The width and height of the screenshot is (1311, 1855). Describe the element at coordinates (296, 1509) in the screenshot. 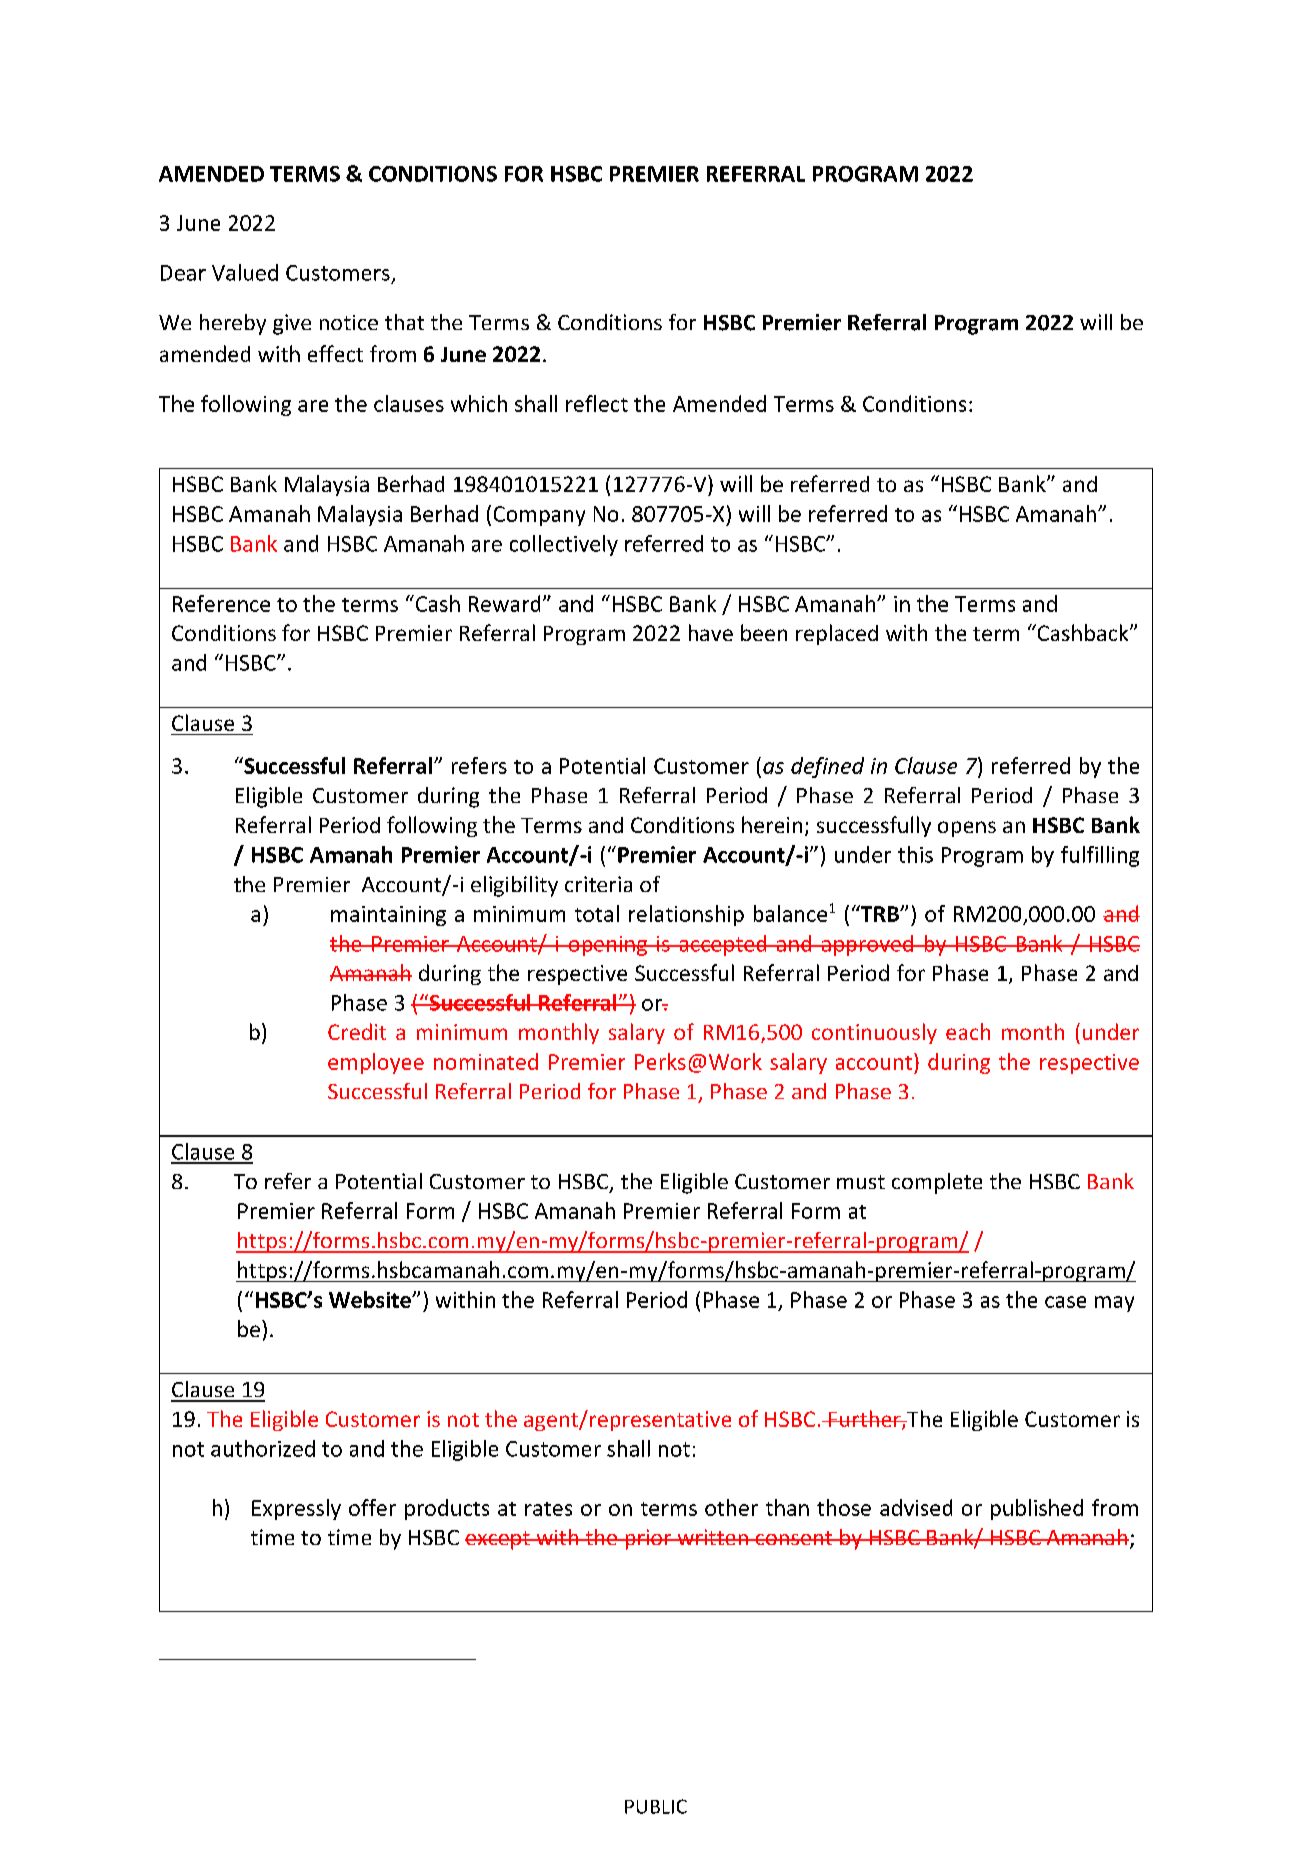

I see `Expressly` at that location.
